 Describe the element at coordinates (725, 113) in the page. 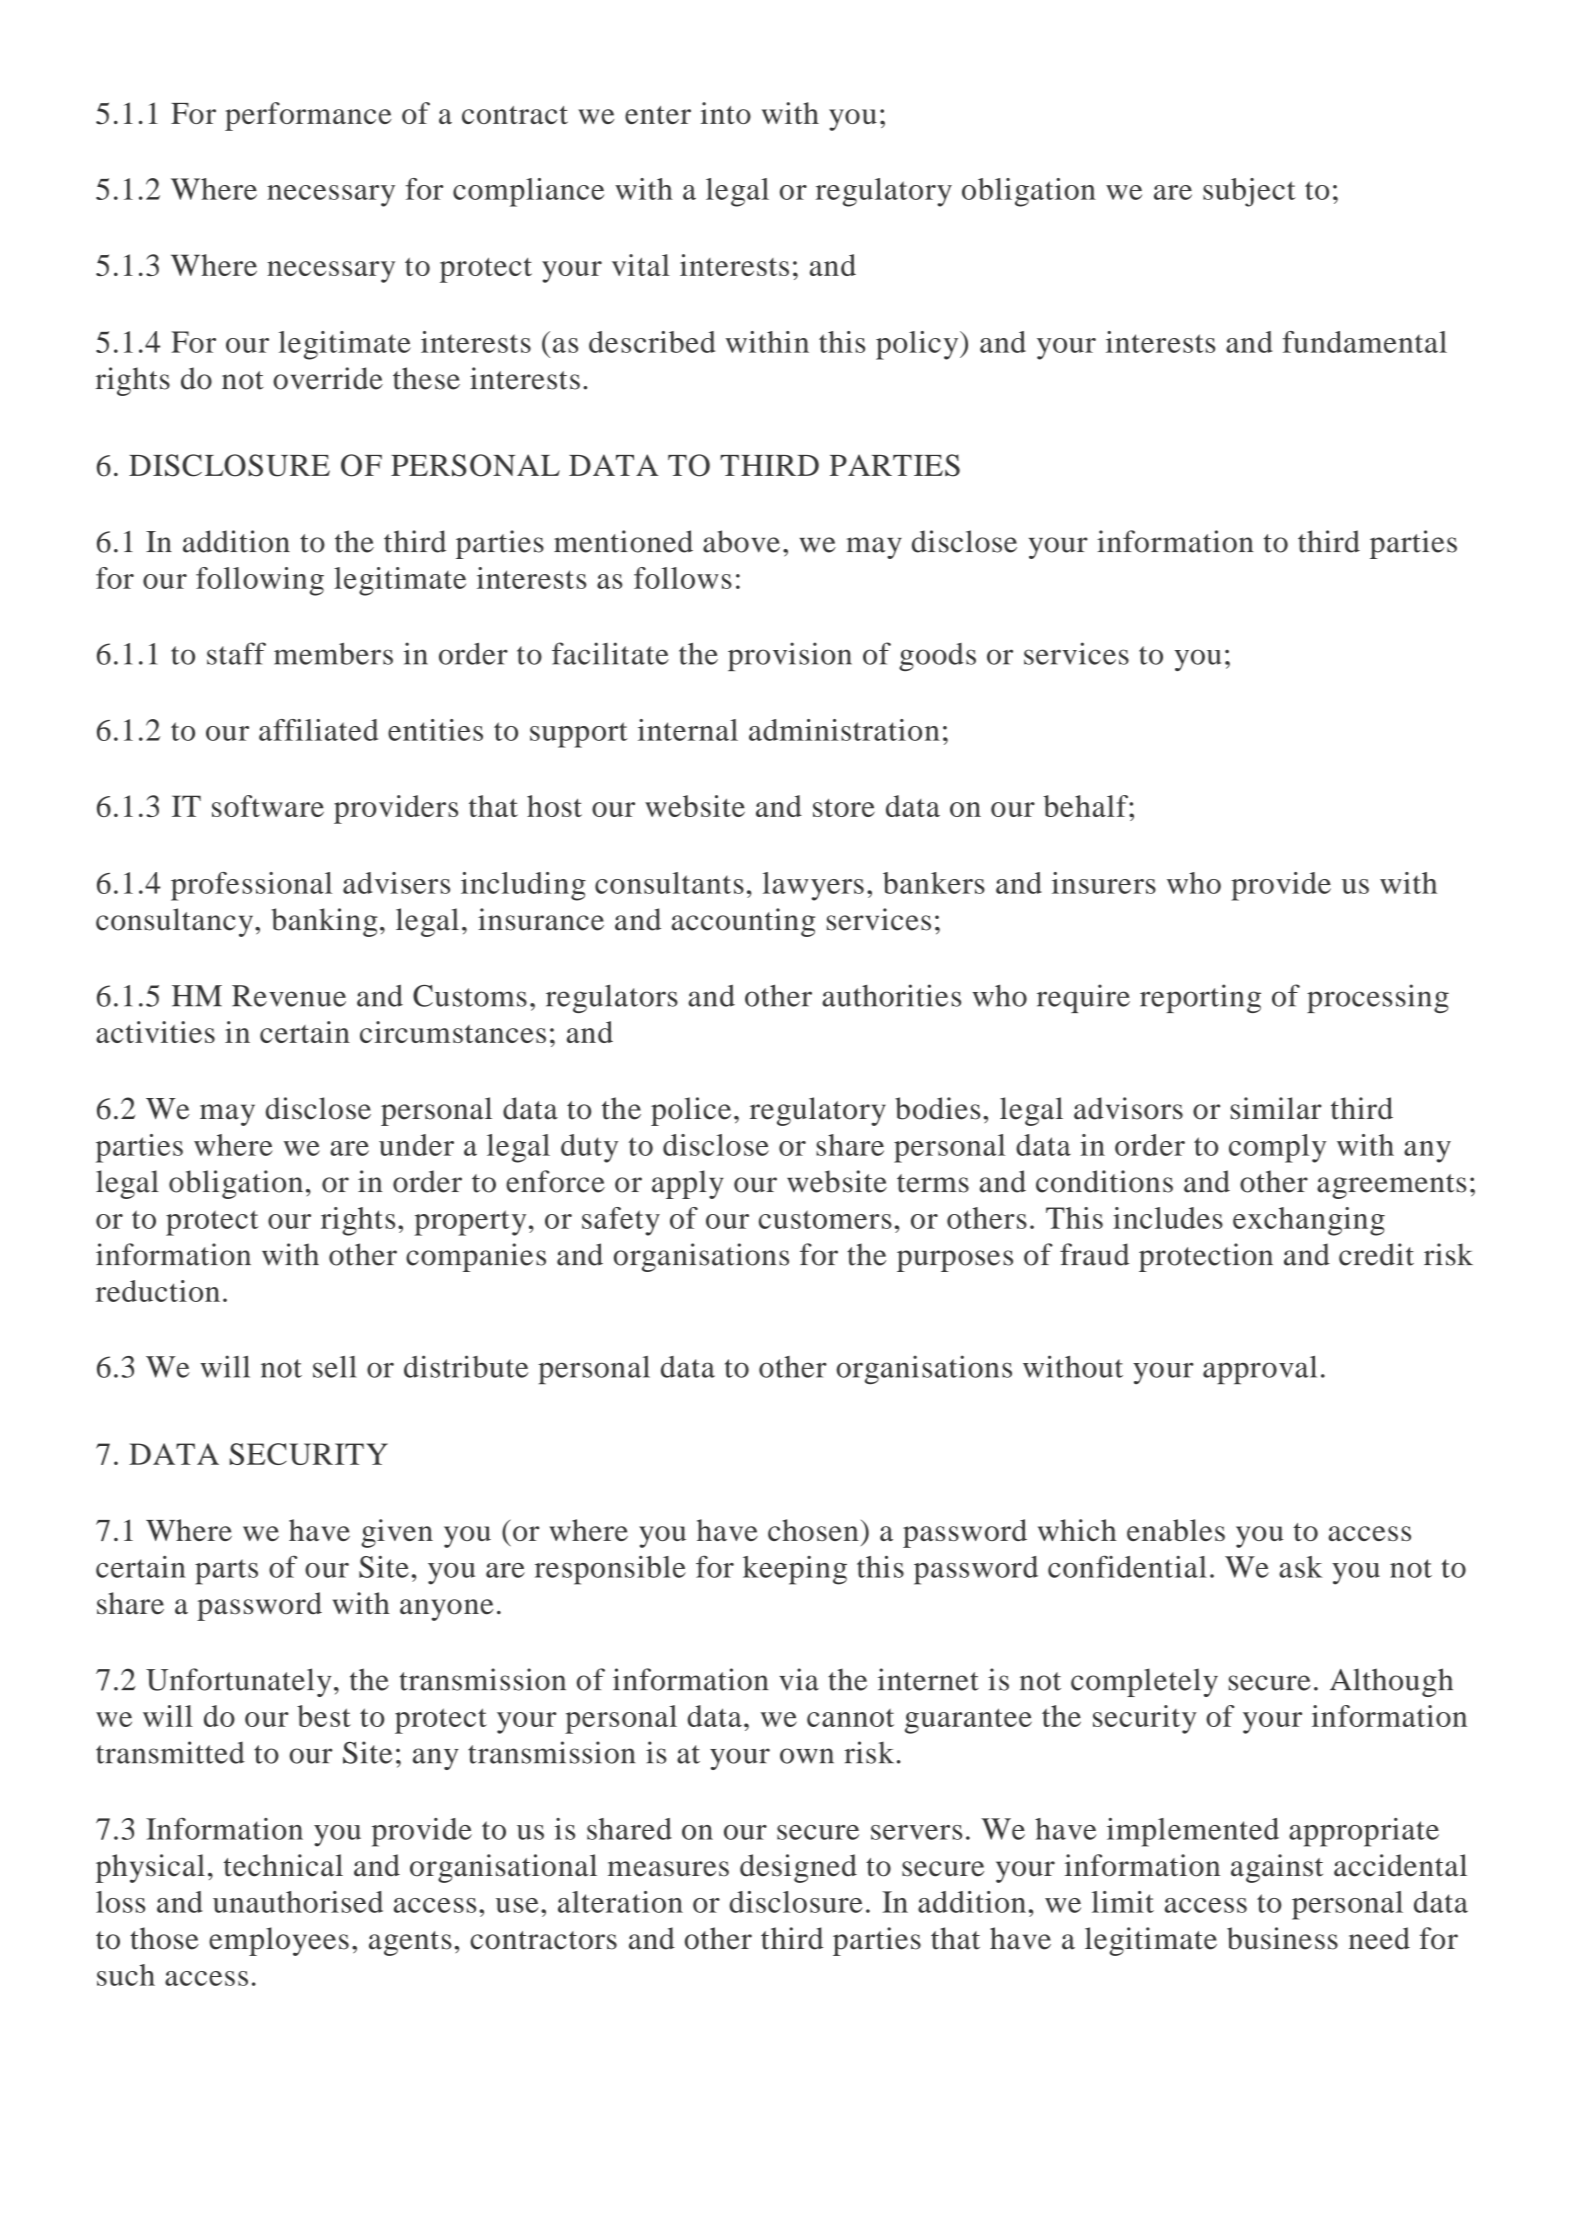

I see `into` at that location.
